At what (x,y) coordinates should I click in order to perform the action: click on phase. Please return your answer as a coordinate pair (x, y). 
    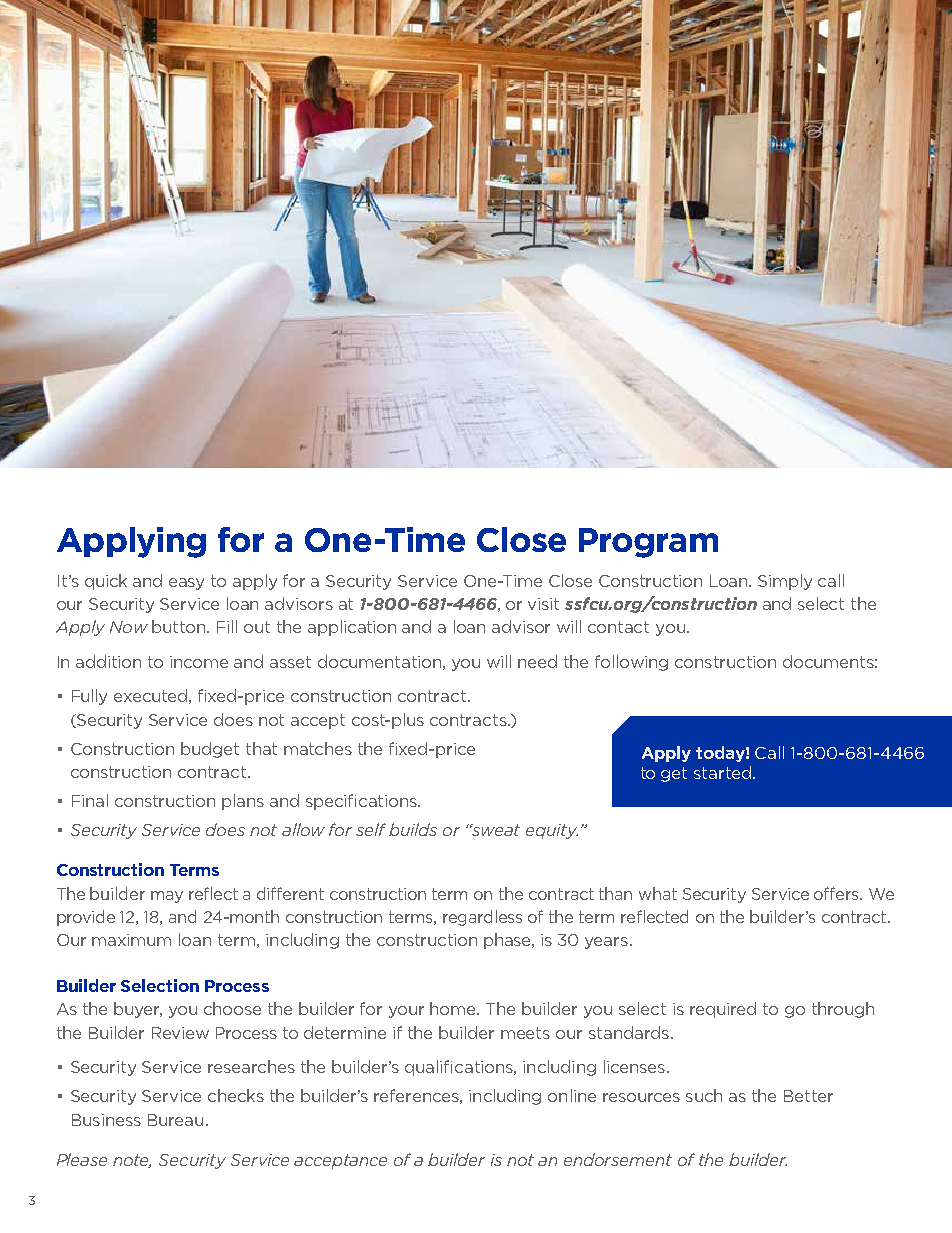
    Looking at the image, I should click on (509, 941).
